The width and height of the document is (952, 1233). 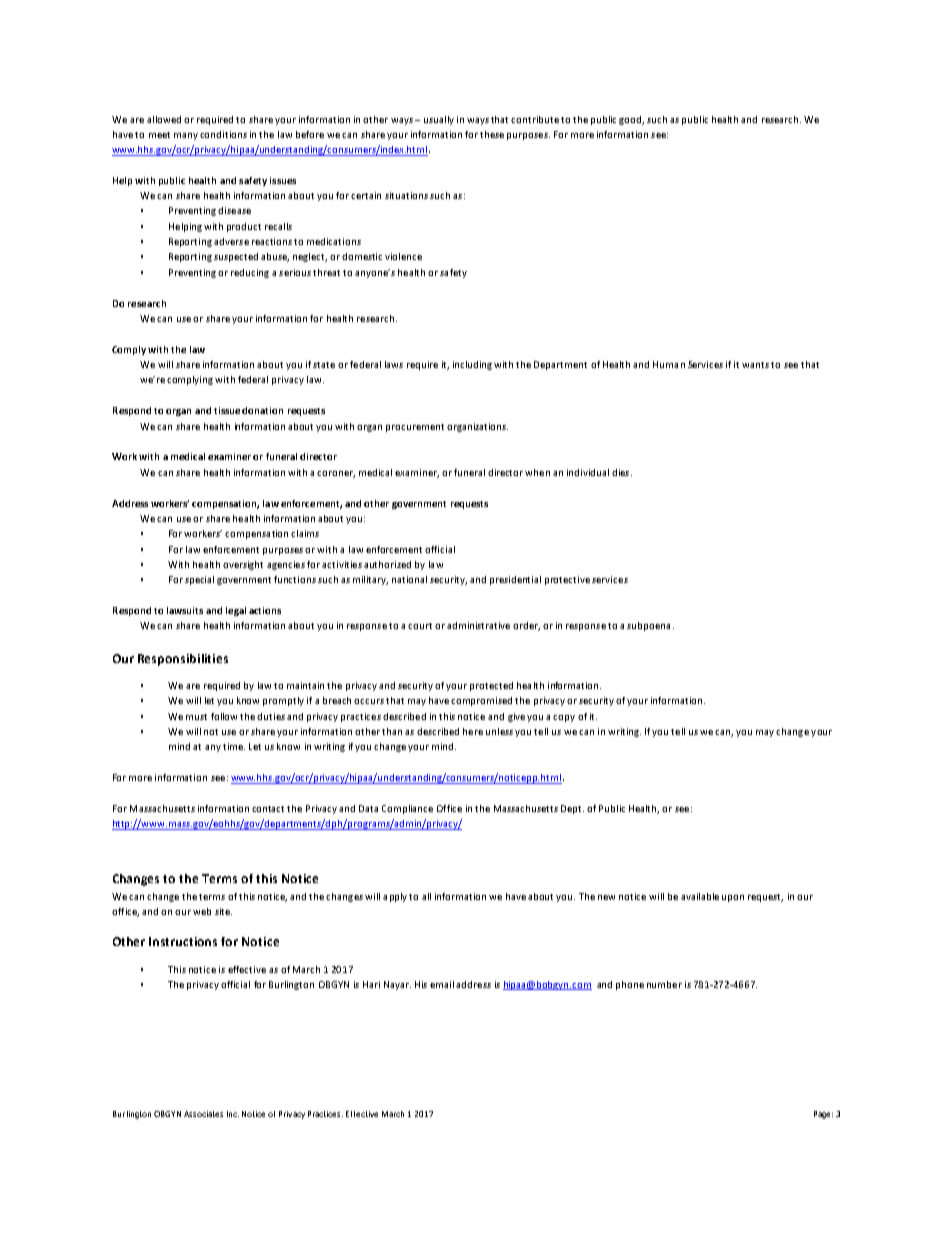 I want to click on dies, so click(x=622, y=472).
